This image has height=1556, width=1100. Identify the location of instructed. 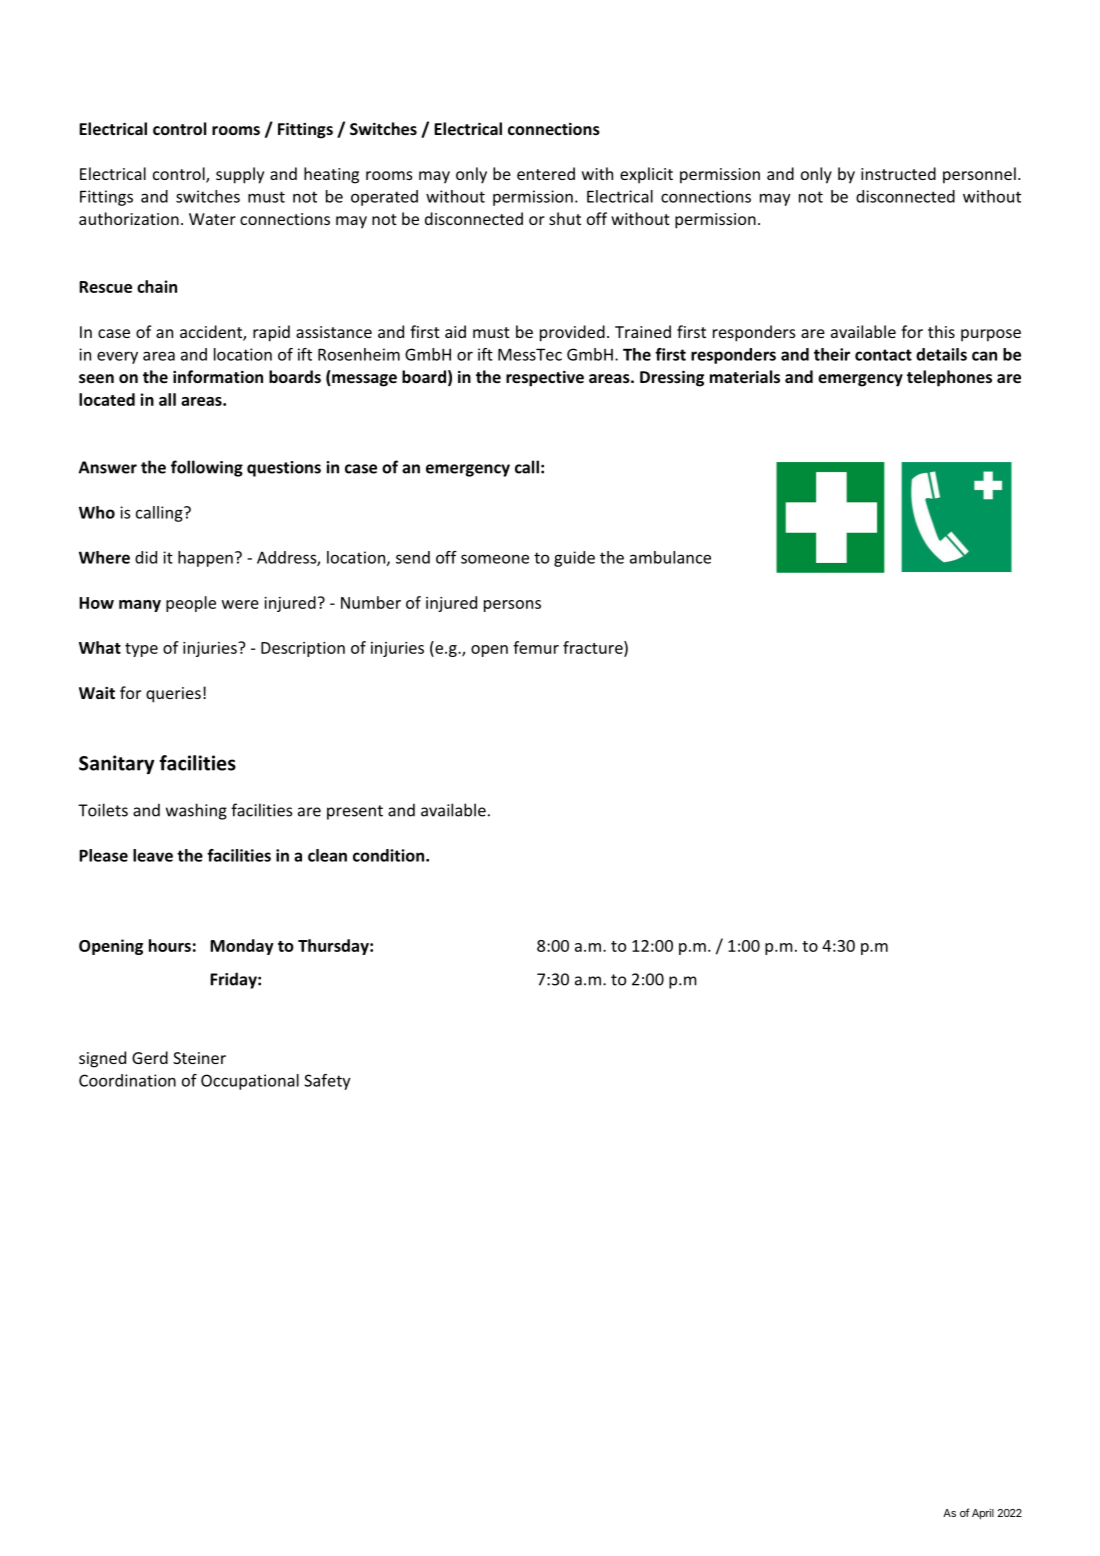
(898, 173).
